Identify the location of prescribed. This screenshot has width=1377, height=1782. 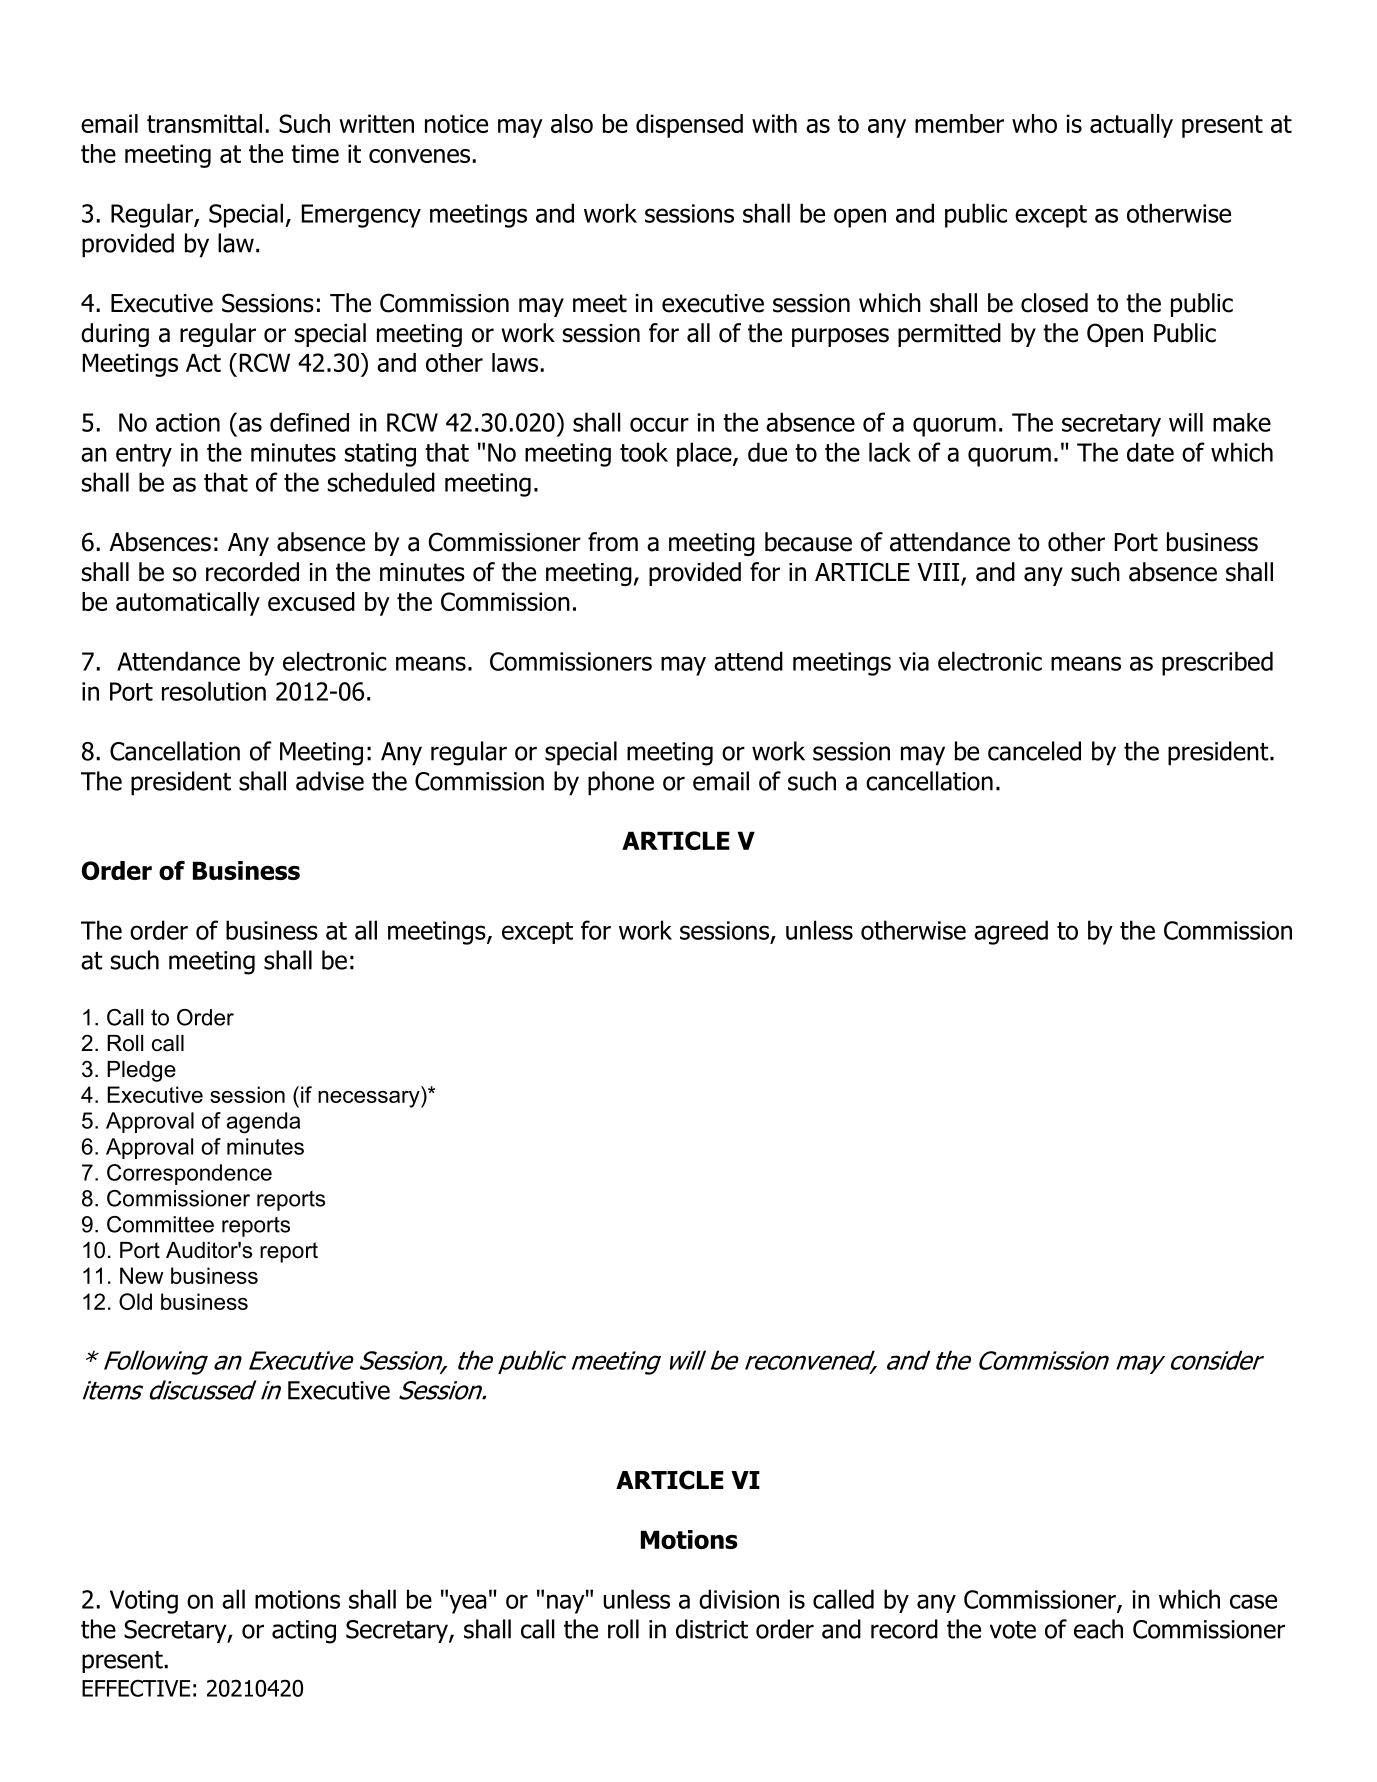
(1217, 663).
